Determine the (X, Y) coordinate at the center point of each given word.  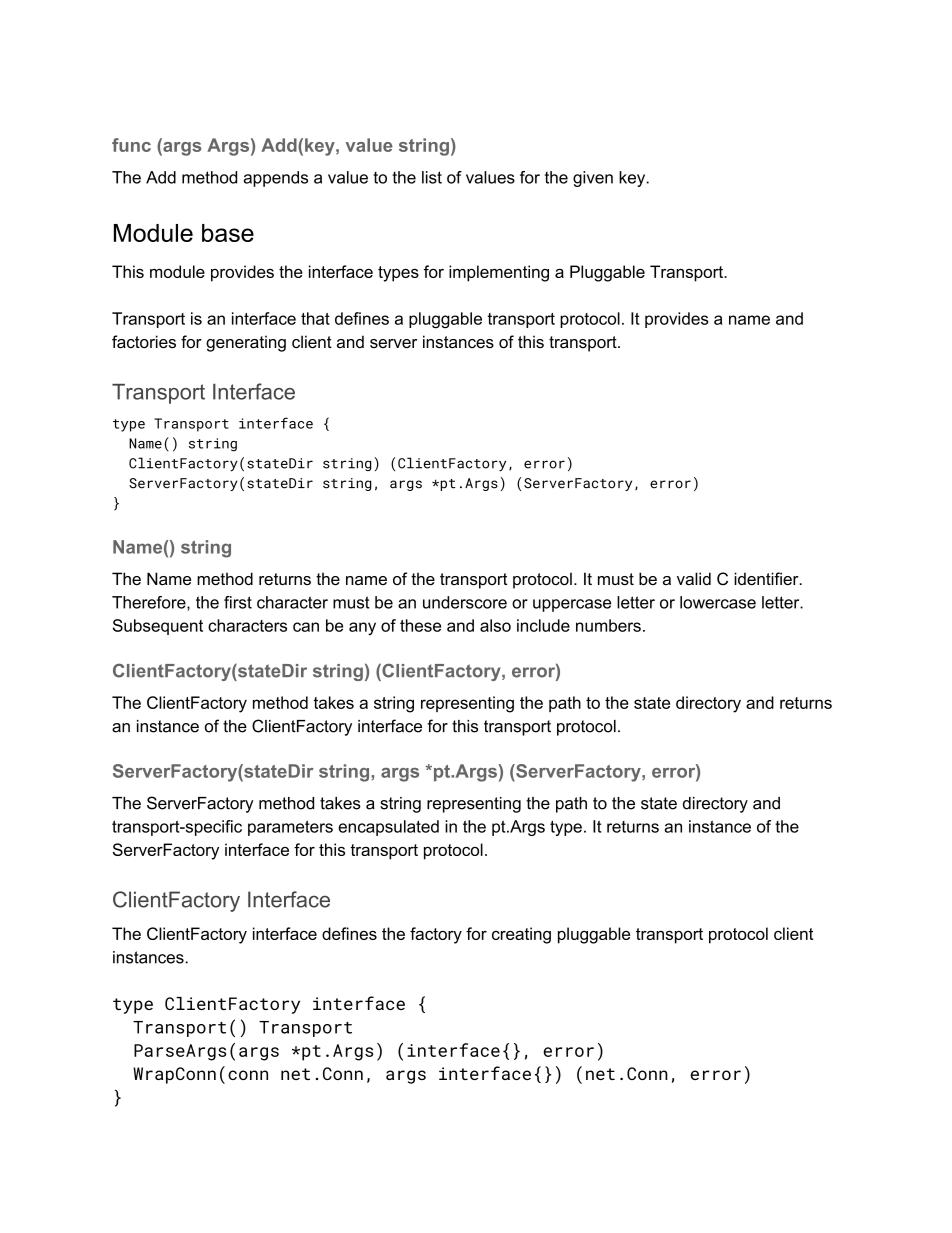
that (315, 318)
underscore (465, 602)
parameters (290, 828)
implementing (499, 273)
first (238, 602)
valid (694, 578)
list (432, 177)
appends (275, 179)
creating (521, 935)
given (593, 179)
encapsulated (388, 828)
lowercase (718, 602)
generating (246, 343)
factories (144, 341)
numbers (608, 625)
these (420, 625)
